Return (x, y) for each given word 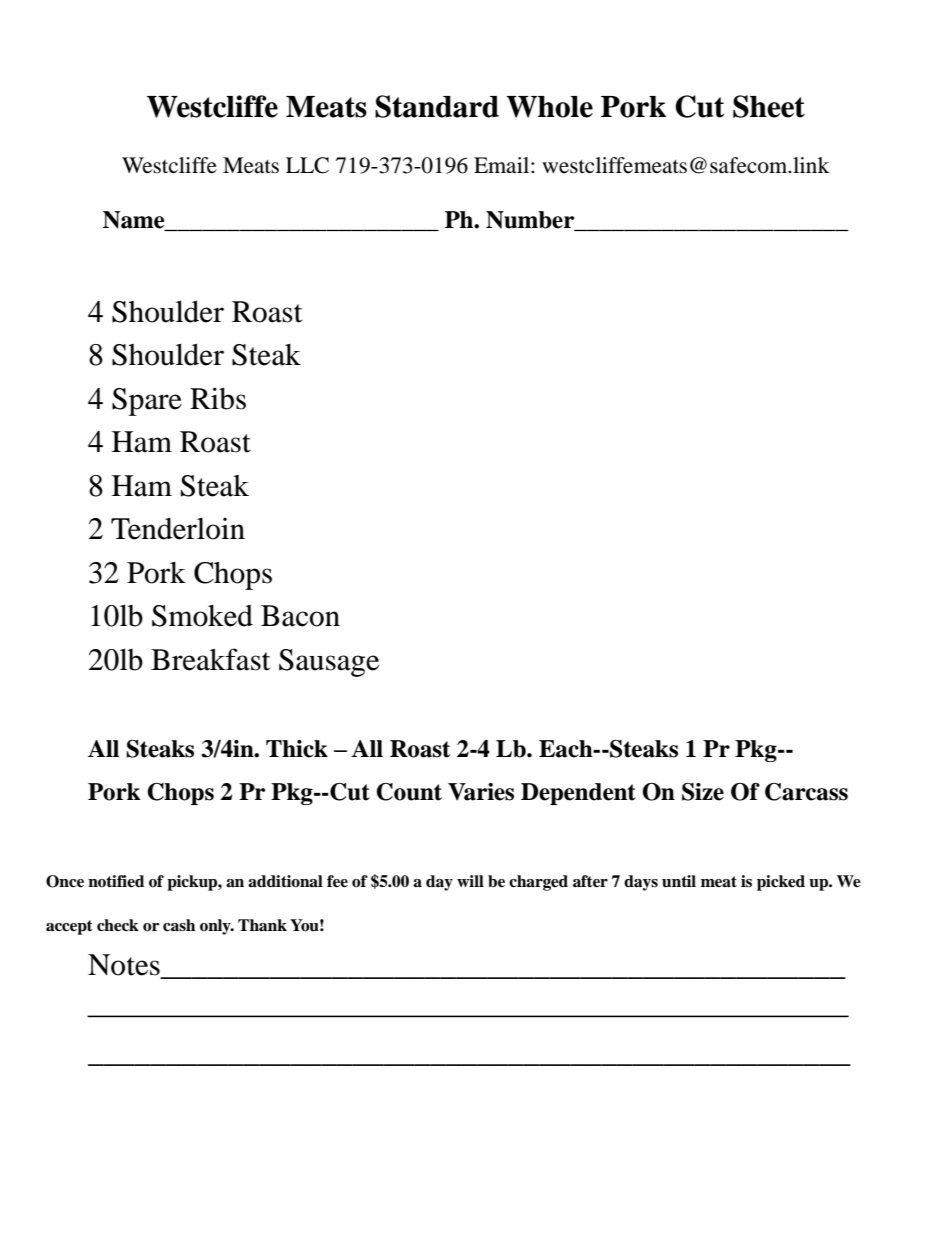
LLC (307, 165)
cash (179, 925)
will (470, 881)
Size (703, 792)
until (679, 881)
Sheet (769, 106)
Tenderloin (178, 528)
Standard (437, 106)
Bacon (300, 616)
